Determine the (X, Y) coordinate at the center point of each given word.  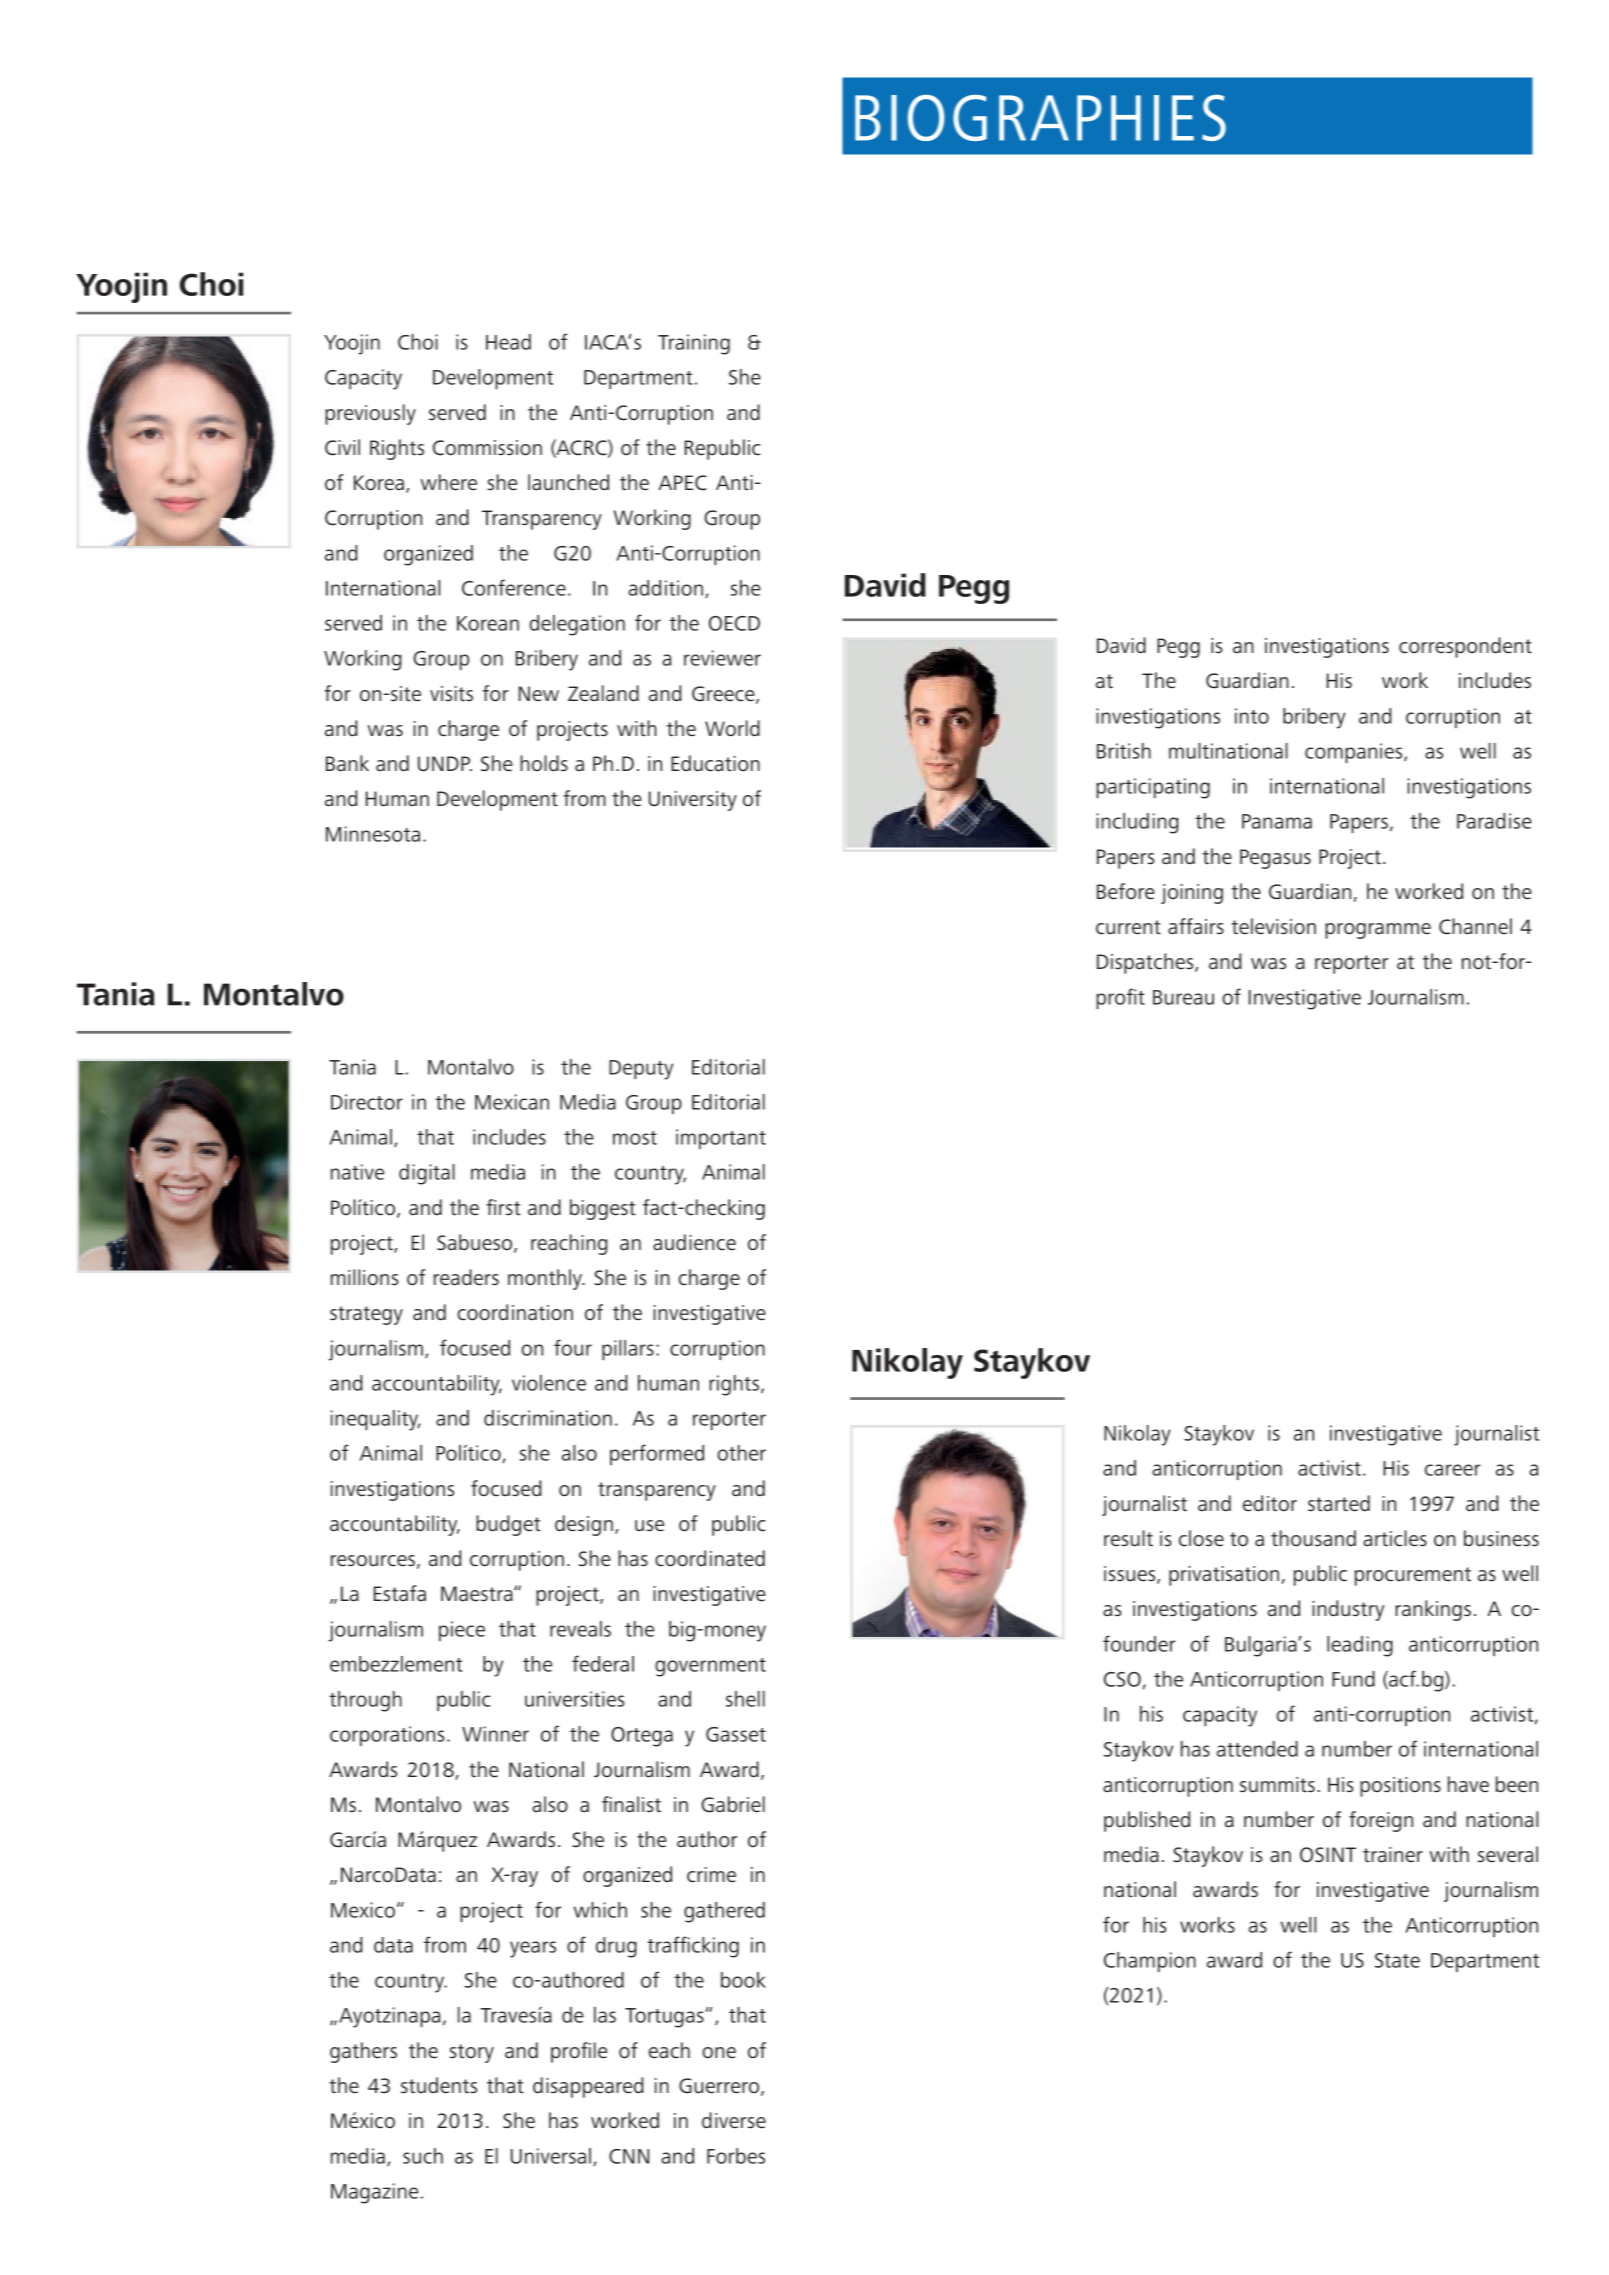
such (423, 2156)
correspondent (1465, 647)
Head (508, 342)
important (721, 1139)
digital (427, 1174)
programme (1378, 931)
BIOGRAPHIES (1040, 118)
